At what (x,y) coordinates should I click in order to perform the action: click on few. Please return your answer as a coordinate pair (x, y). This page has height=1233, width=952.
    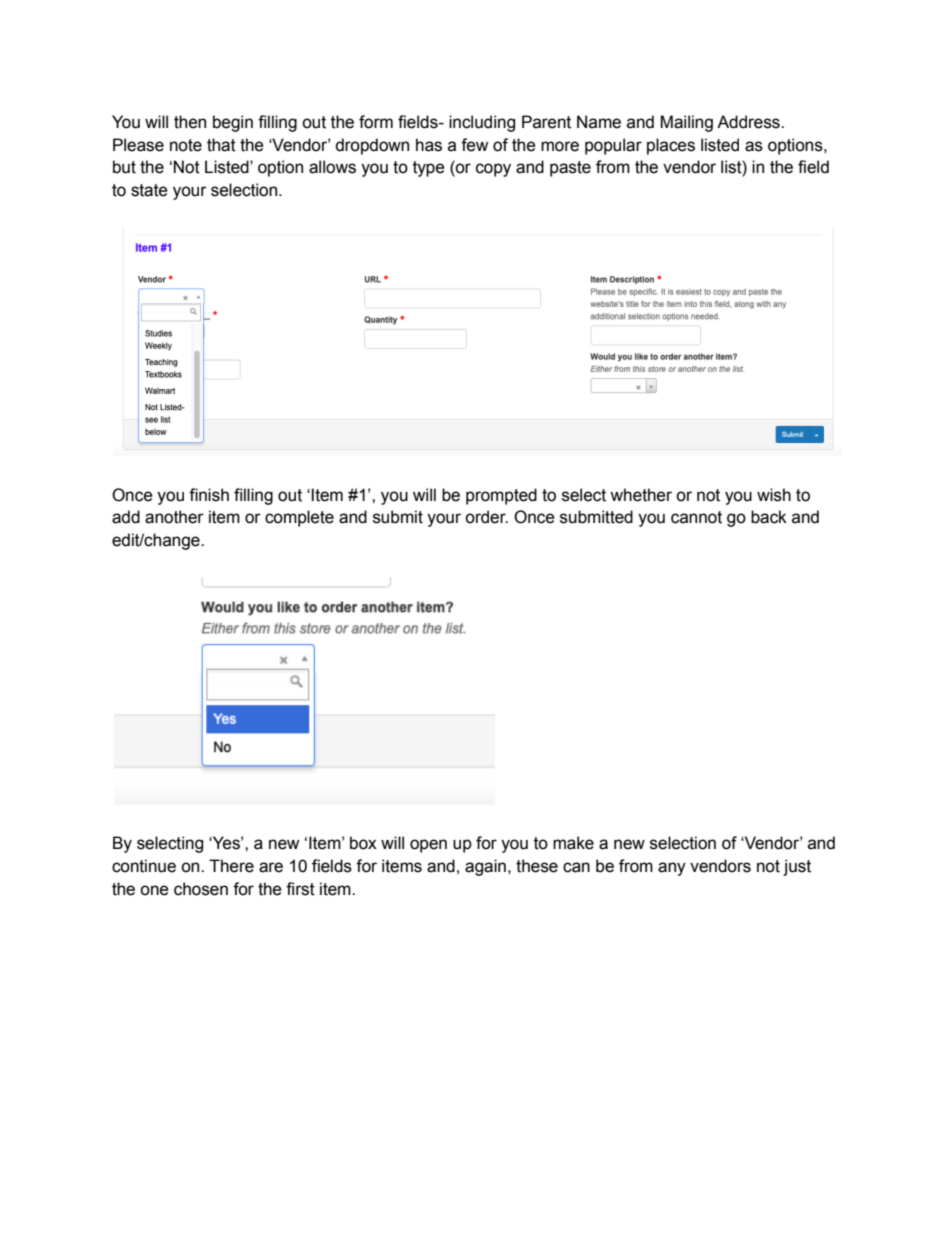
    Looking at the image, I should click on (474, 145).
